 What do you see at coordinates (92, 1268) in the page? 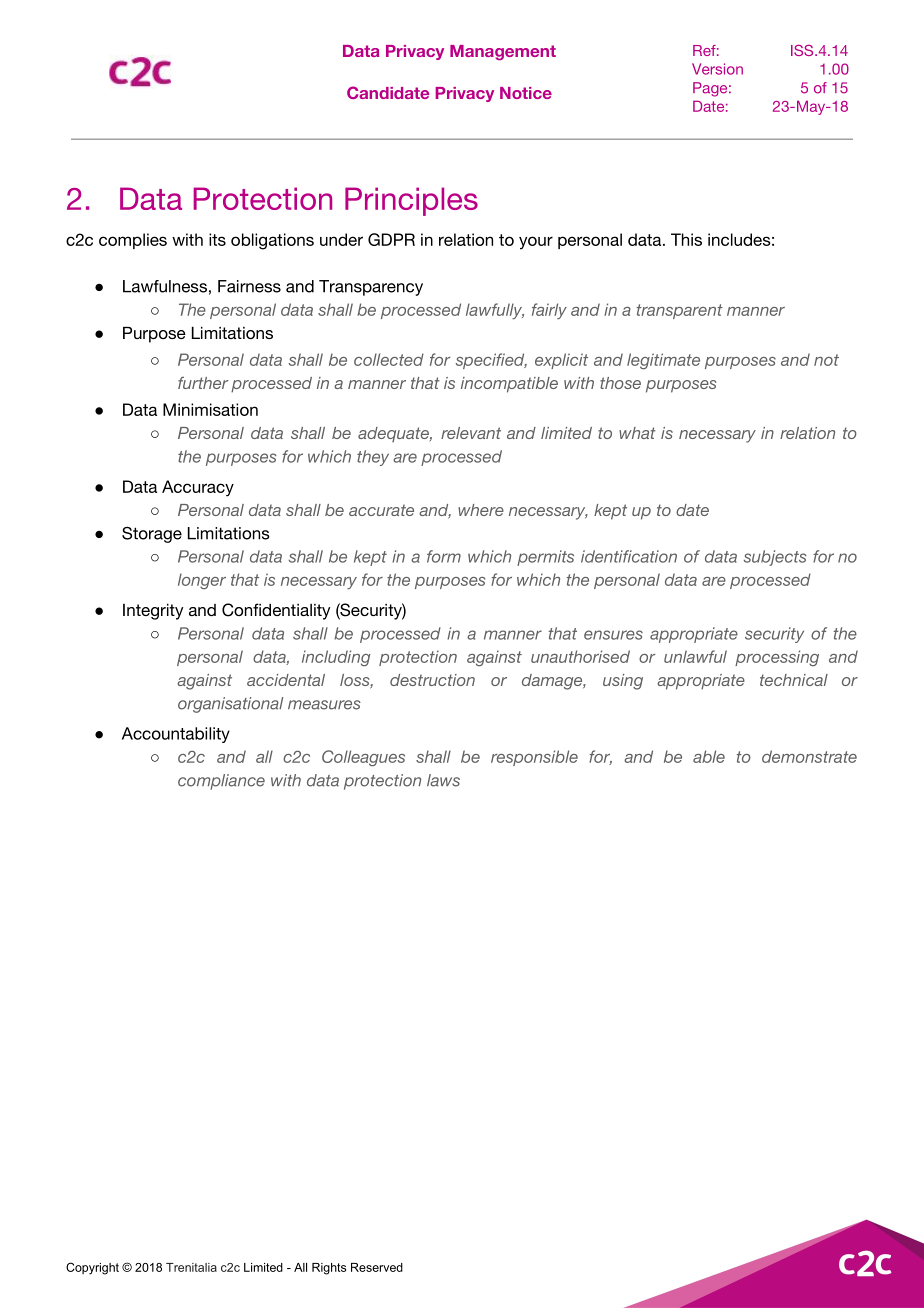
I see `Copyright` at bounding box center [92, 1268].
